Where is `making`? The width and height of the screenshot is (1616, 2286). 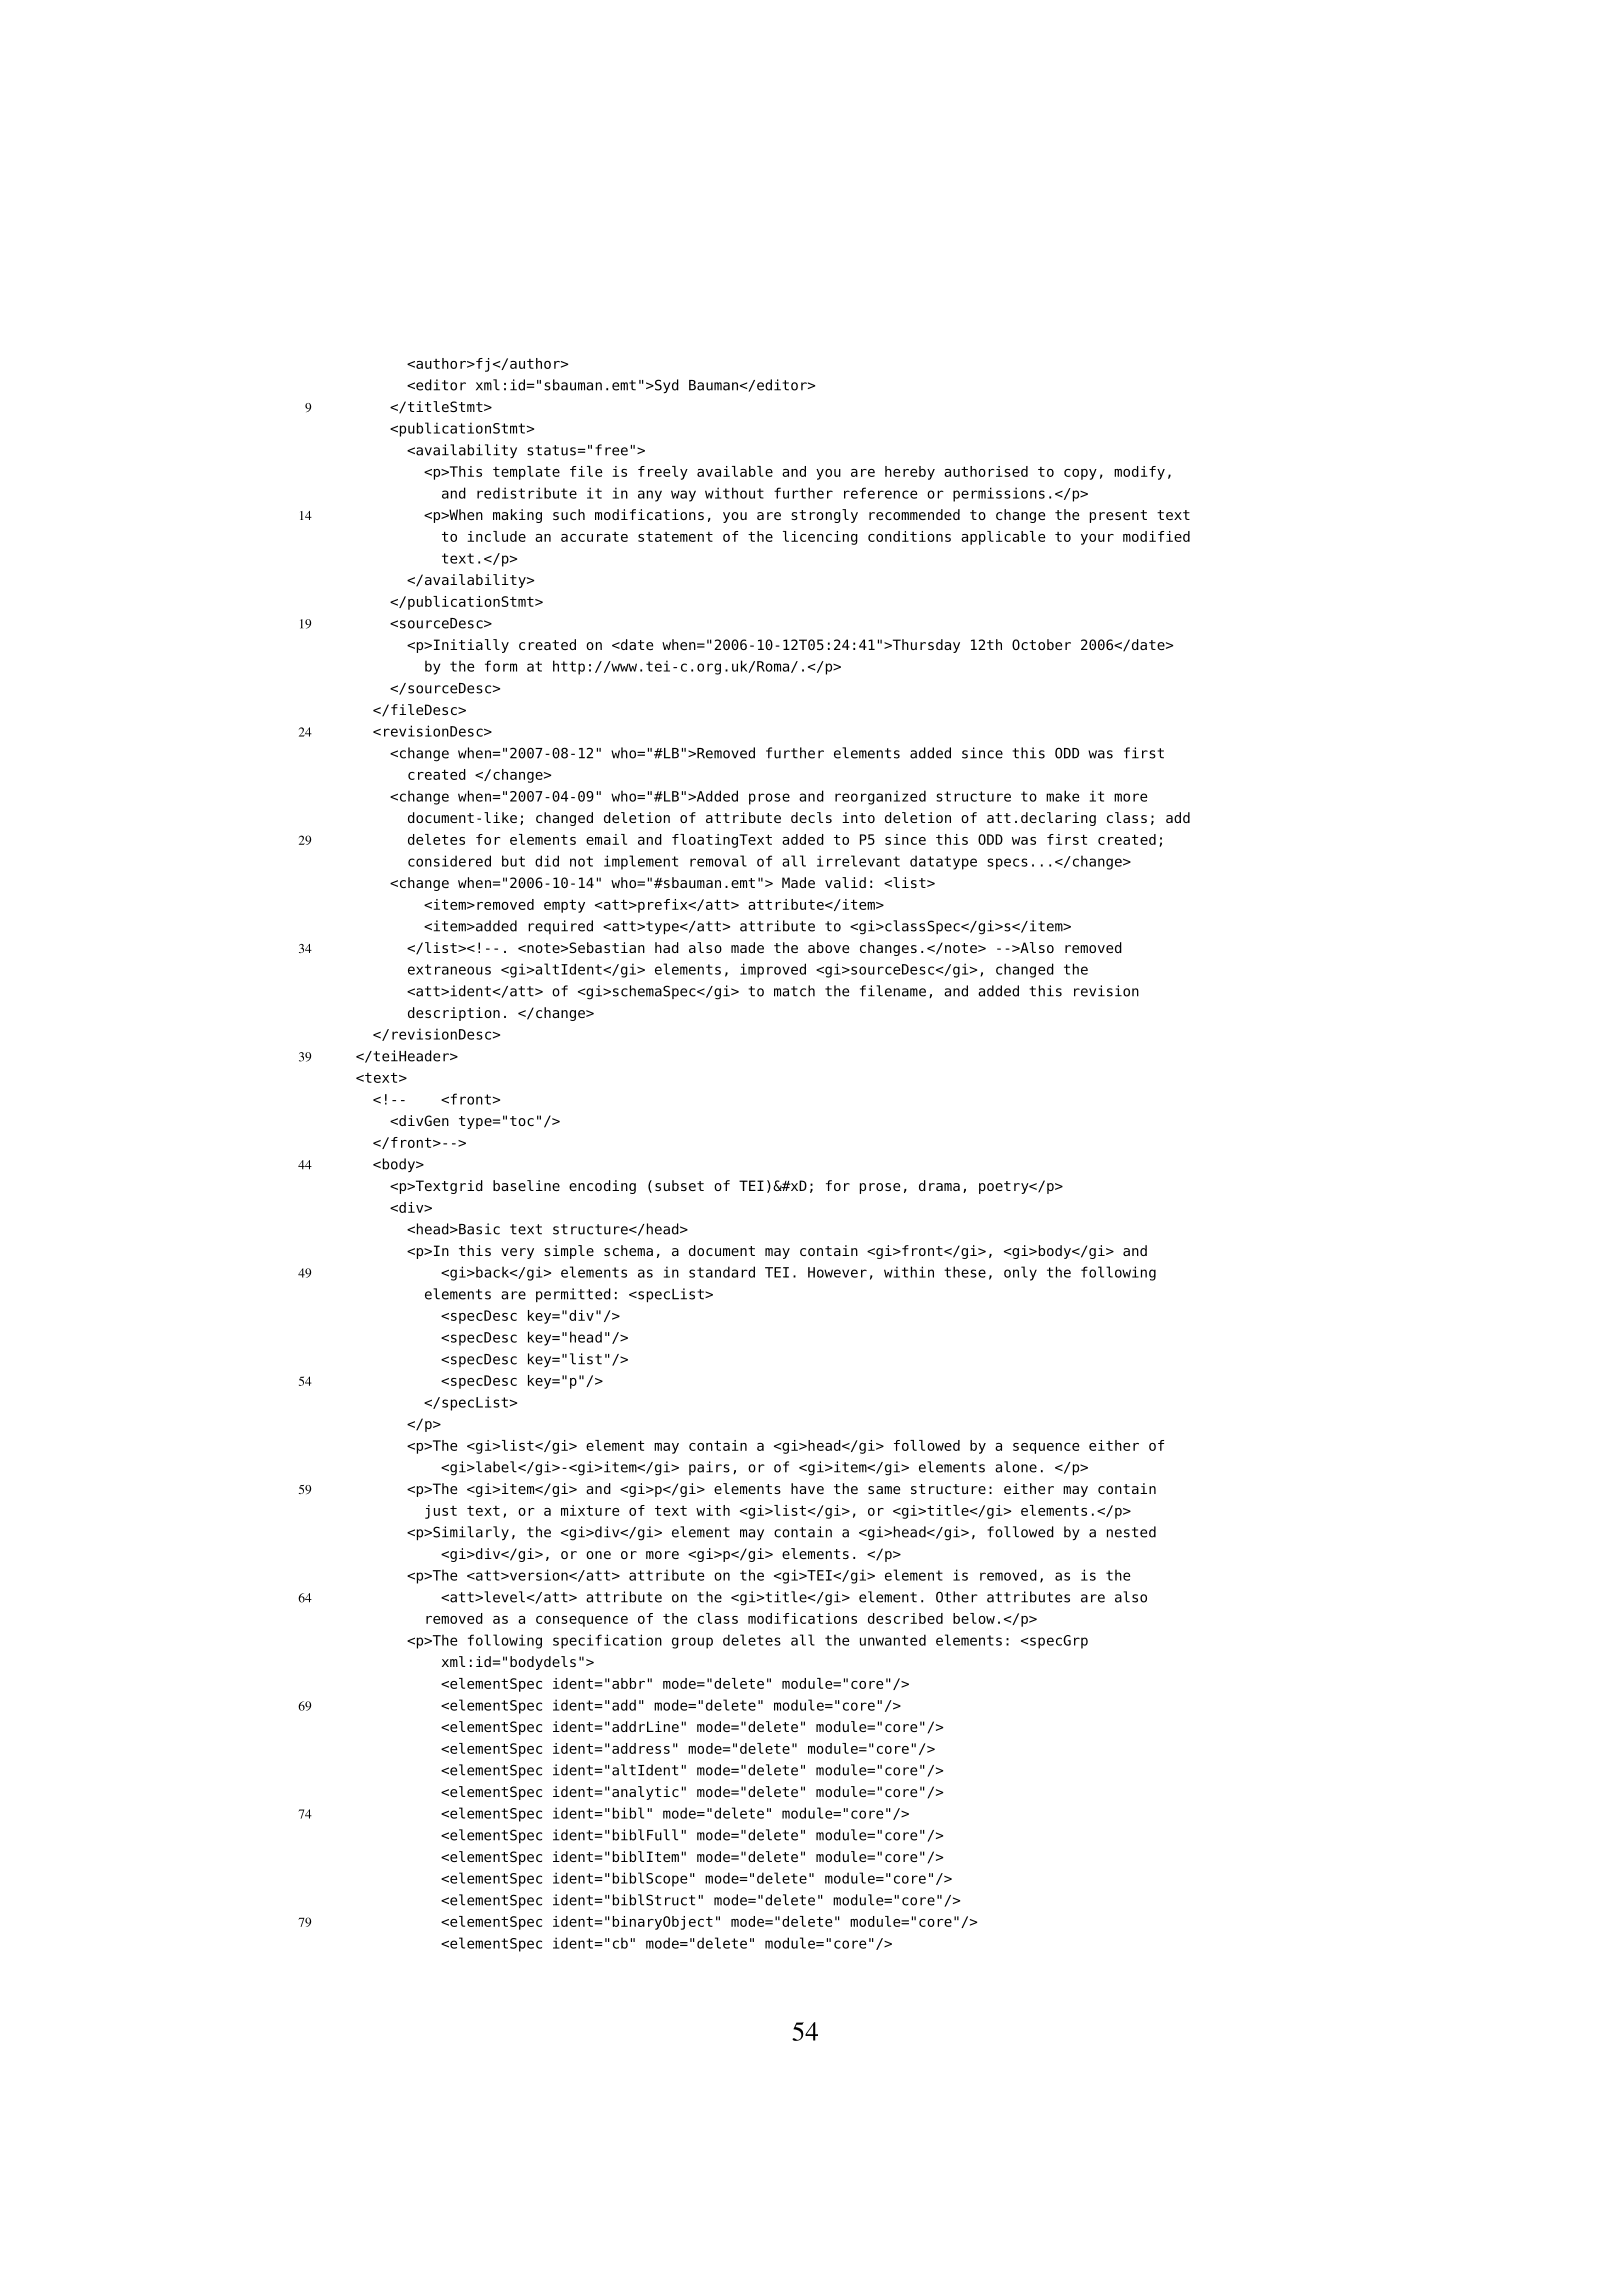 making is located at coordinates (517, 516).
